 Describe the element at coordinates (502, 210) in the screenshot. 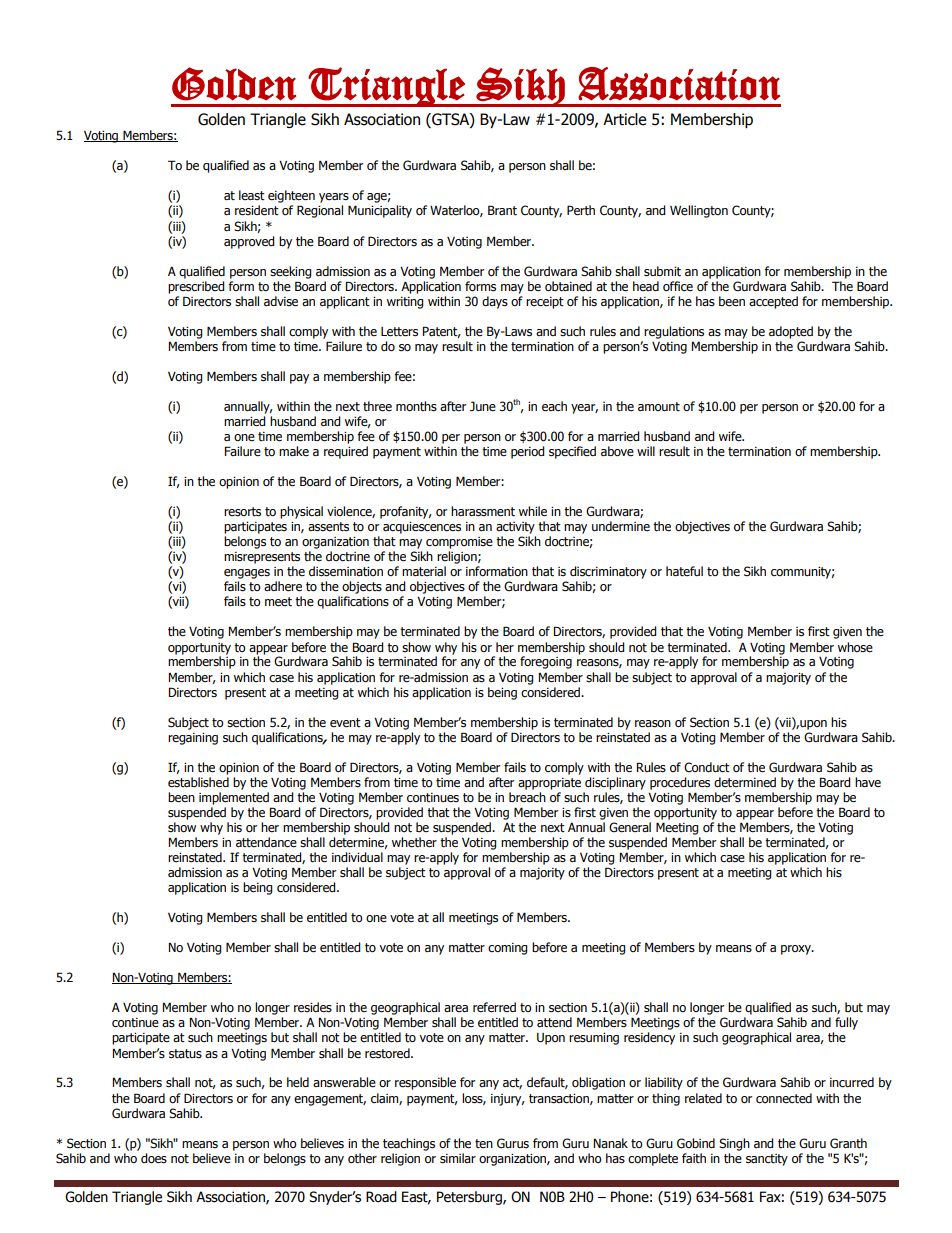

I see `Brant` at that location.
